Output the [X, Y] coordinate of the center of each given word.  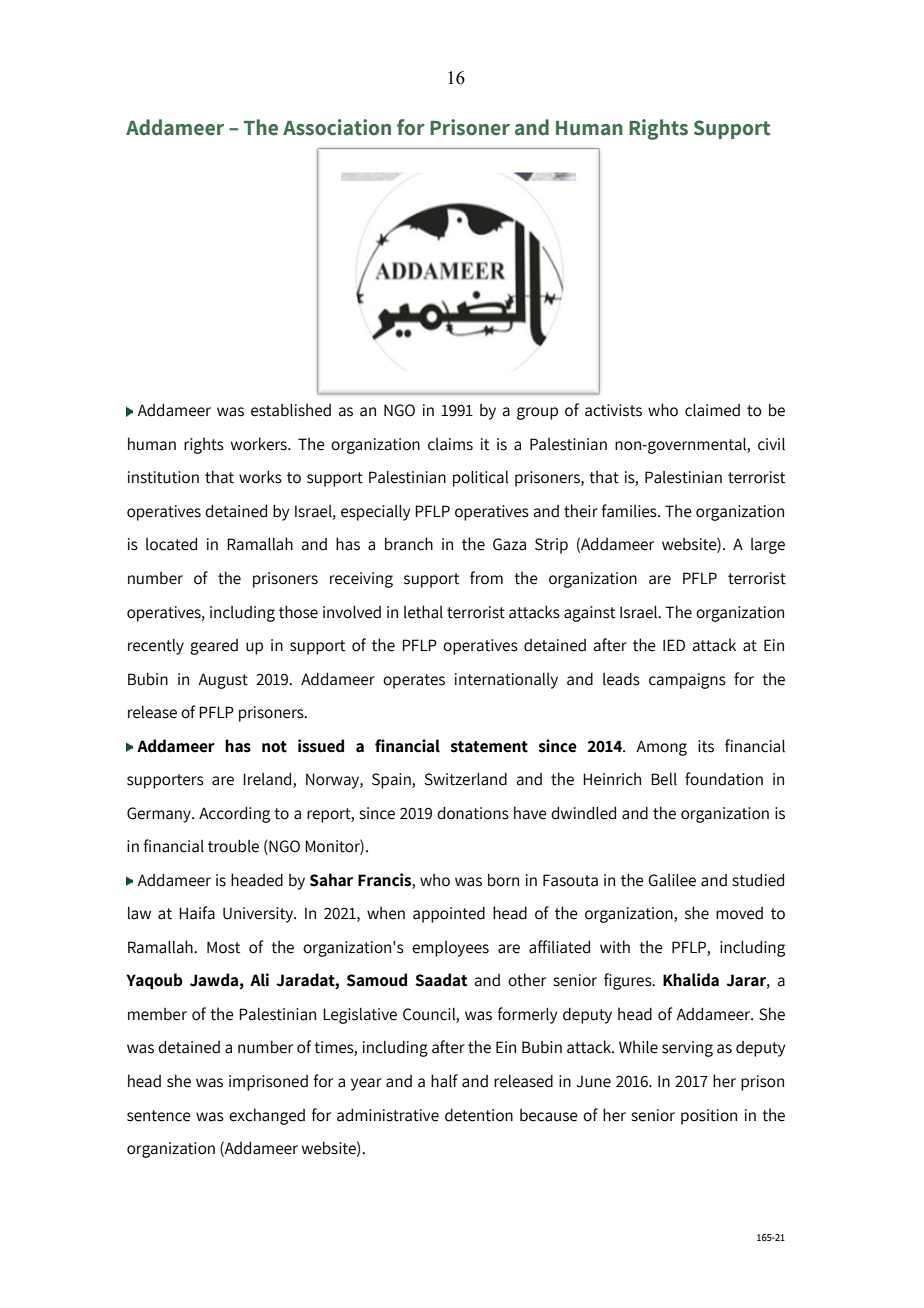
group [537, 413]
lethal [423, 612]
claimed [712, 410]
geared [214, 647]
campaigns [687, 681]
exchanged [267, 1116]
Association [337, 127]
